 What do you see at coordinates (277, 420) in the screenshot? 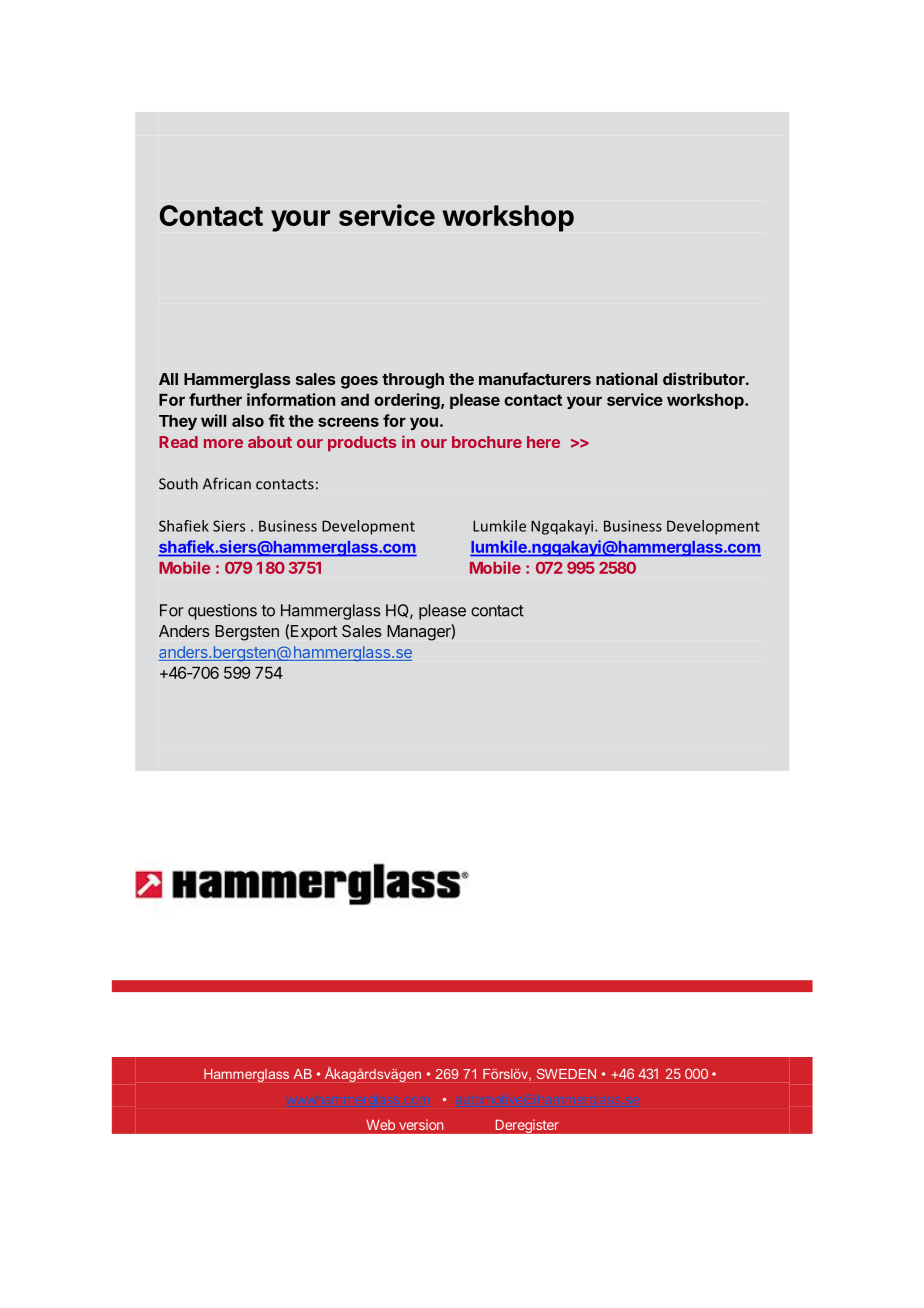
I see `fit` at bounding box center [277, 420].
